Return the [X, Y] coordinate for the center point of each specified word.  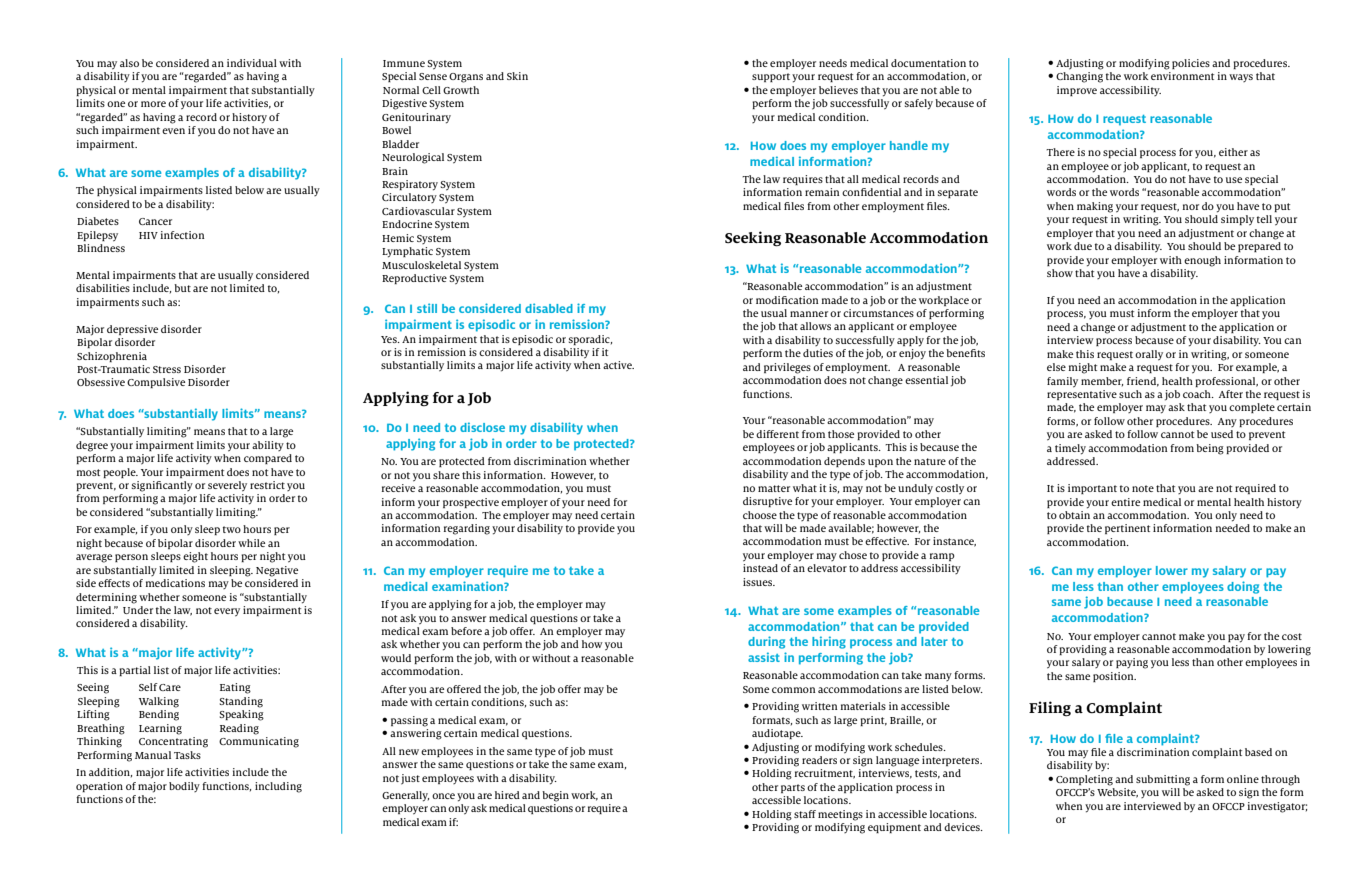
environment [1182, 76]
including [278, 787]
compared [268, 459]
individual [252, 63]
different [777, 434]
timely [1070, 449]
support [771, 77]
